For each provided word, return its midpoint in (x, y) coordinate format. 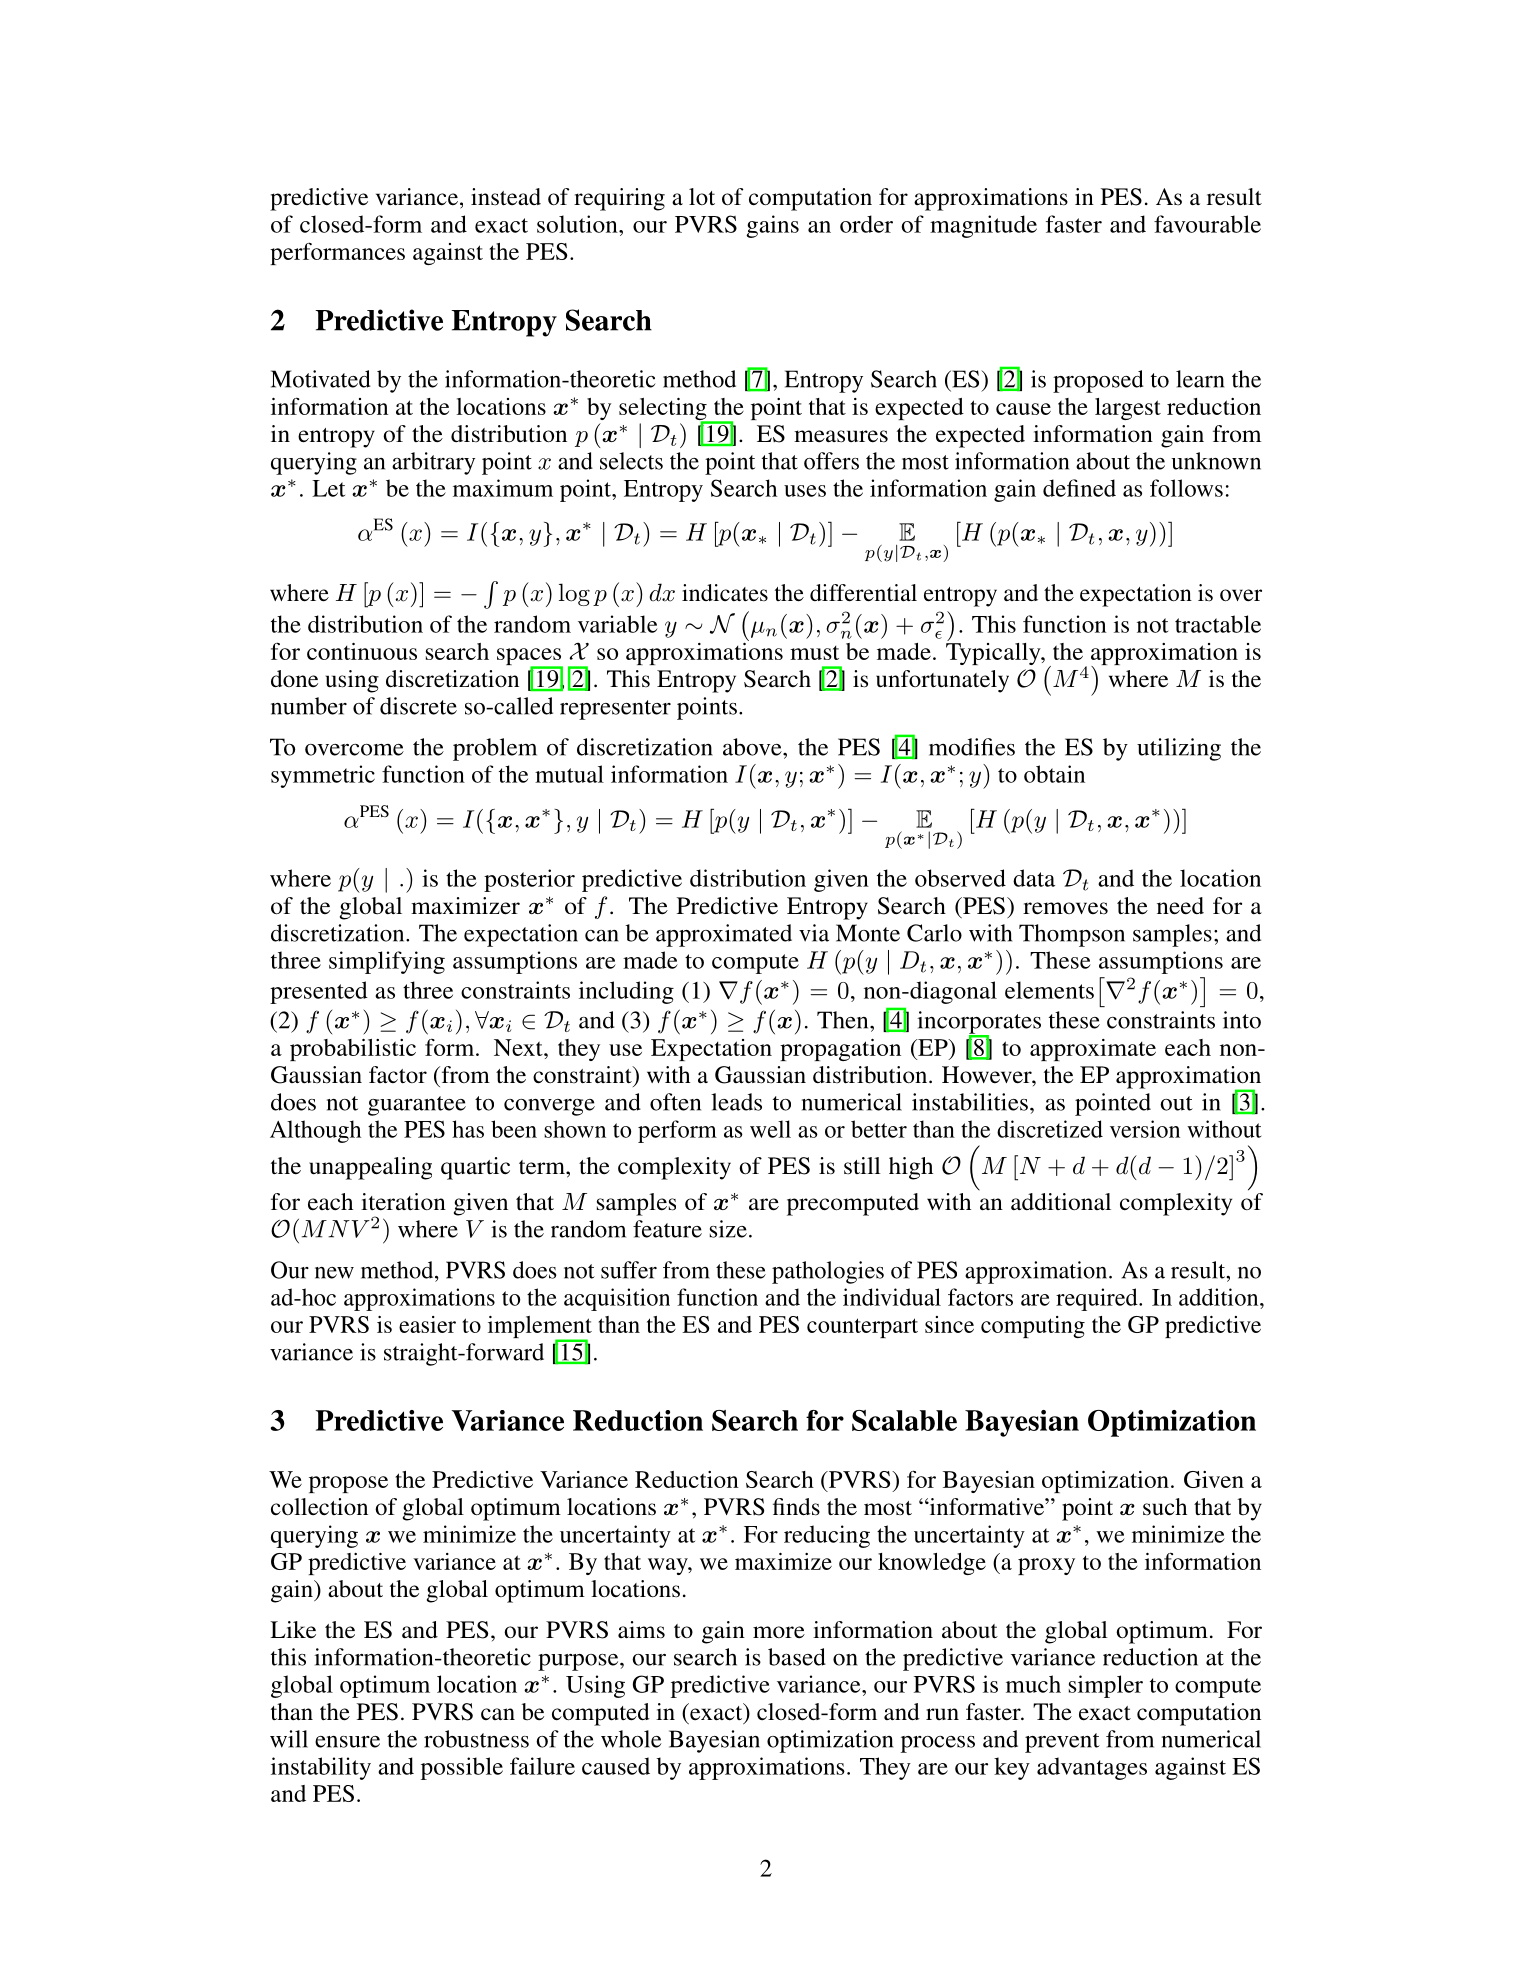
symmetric (323, 776)
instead (506, 197)
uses (805, 491)
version (1145, 1129)
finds (796, 1507)
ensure (347, 1742)
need (1180, 906)
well (770, 1129)
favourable (1207, 224)
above (753, 747)
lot (702, 196)
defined (1079, 488)
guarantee (417, 1106)
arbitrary (433, 463)
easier (427, 1324)
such (1165, 1507)
